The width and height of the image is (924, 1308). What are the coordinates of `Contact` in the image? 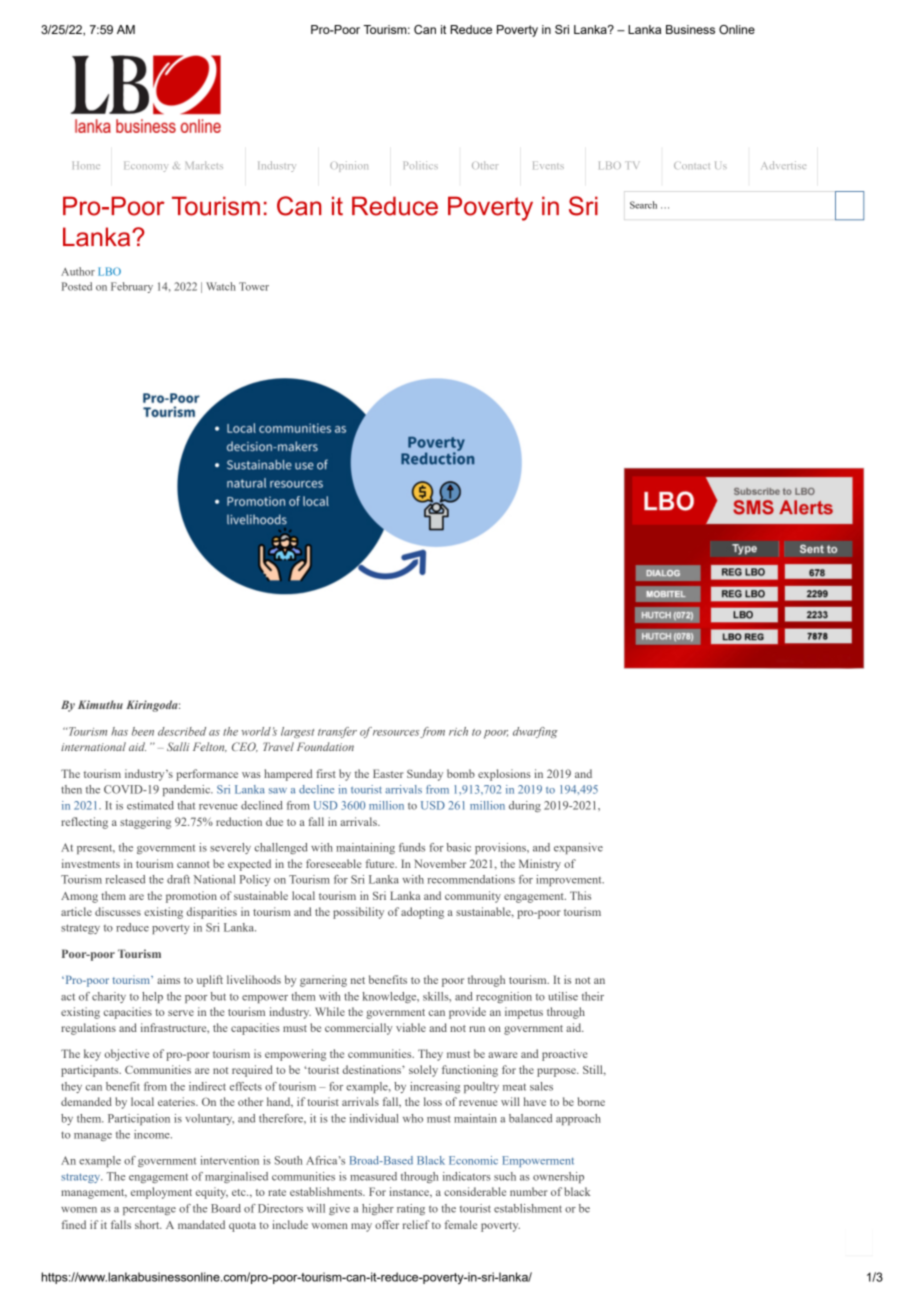 It's located at (692, 165).
